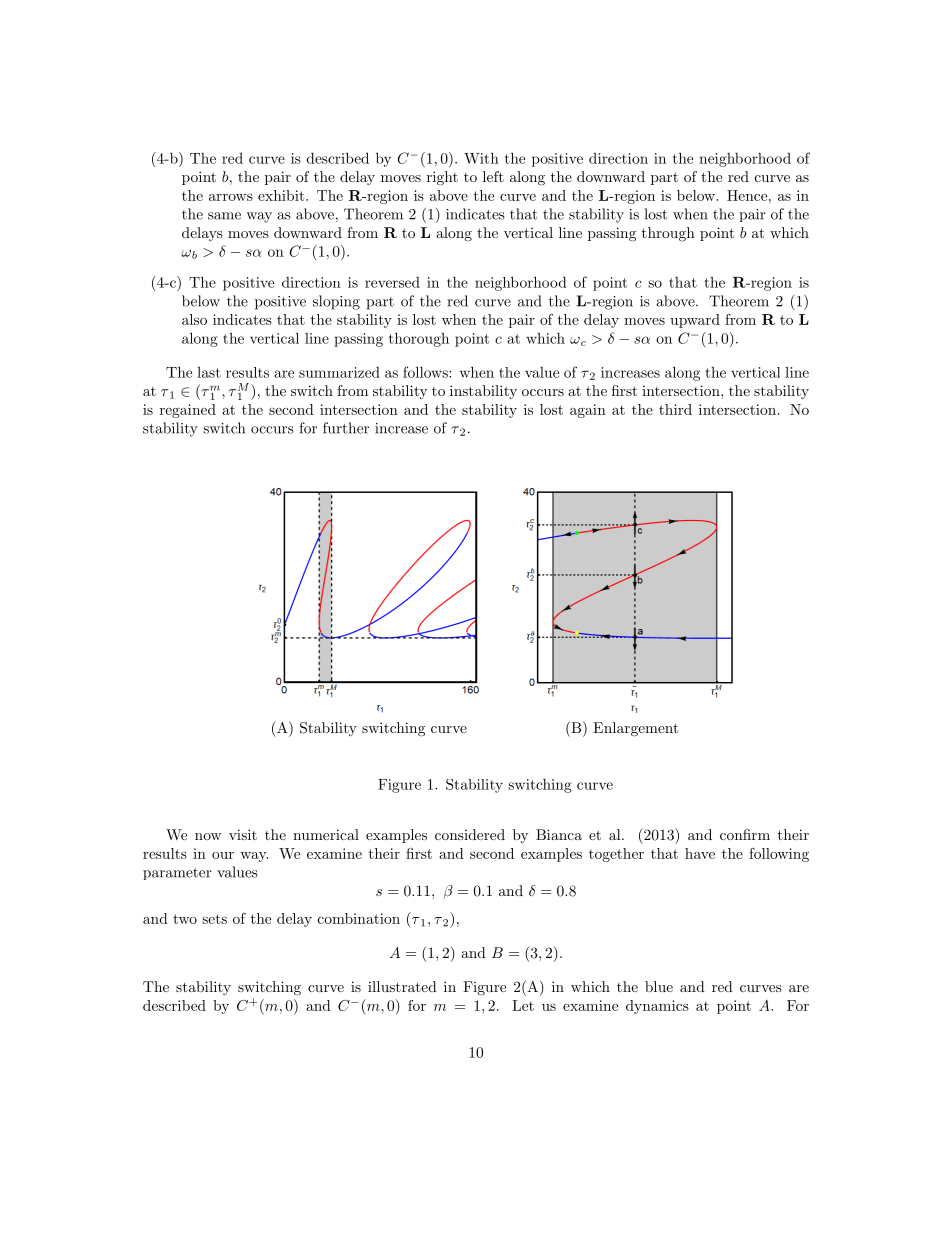 This screenshot has width=952, height=1233. Describe the element at coordinates (243, 834) in the screenshot. I see `visit` at that location.
